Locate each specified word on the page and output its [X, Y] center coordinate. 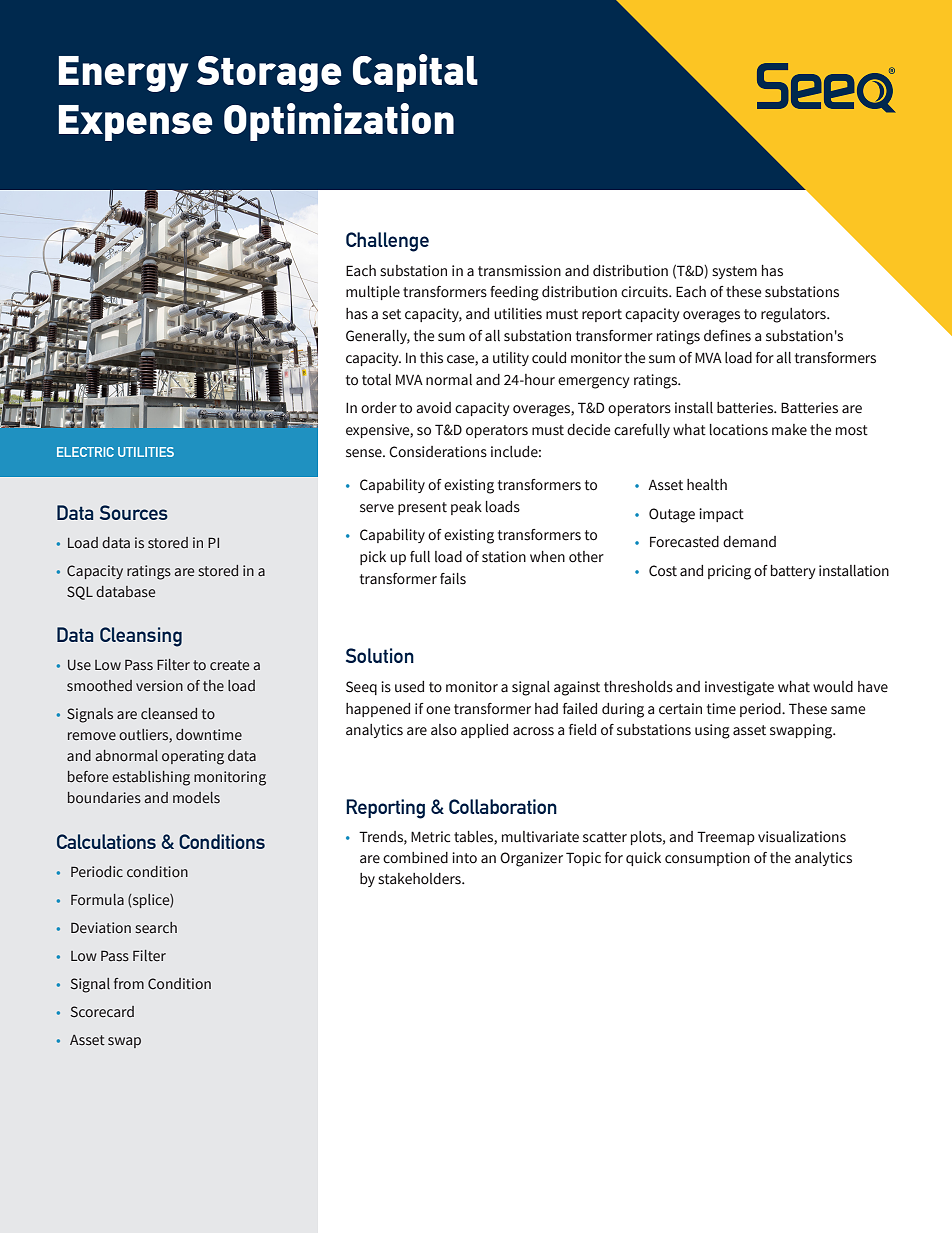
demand [749, 542]
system [734, 272]
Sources [134, 512]
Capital [415, 73]
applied [484, 731]
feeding [514, 293]
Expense [135, 123]
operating [193, 757]
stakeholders [420, 879]
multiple [373, 293]
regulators [794, 315]
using [712, 731]
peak [466, 508]
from [129, 983]
